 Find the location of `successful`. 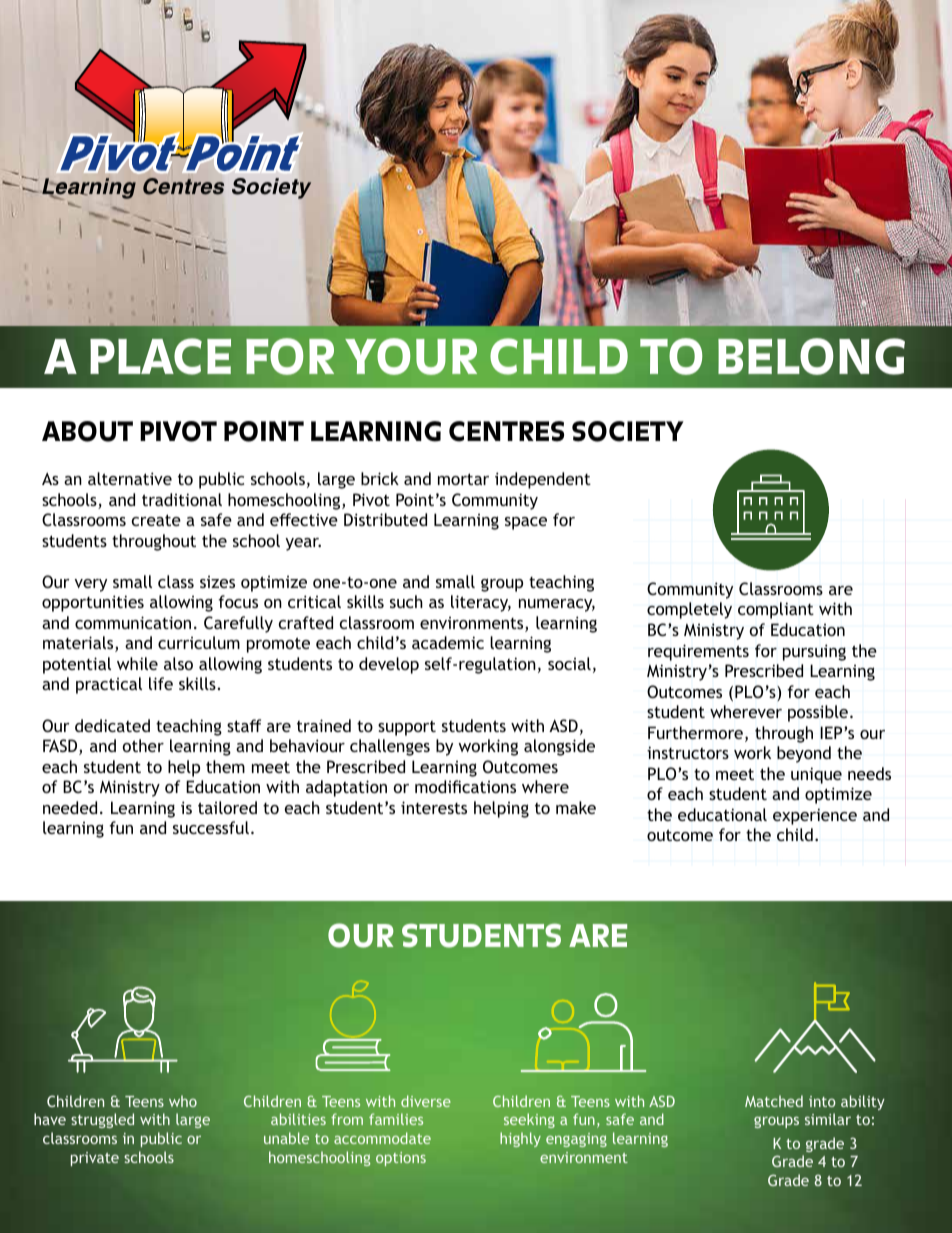

successful is located at coordinates (211, 827).
